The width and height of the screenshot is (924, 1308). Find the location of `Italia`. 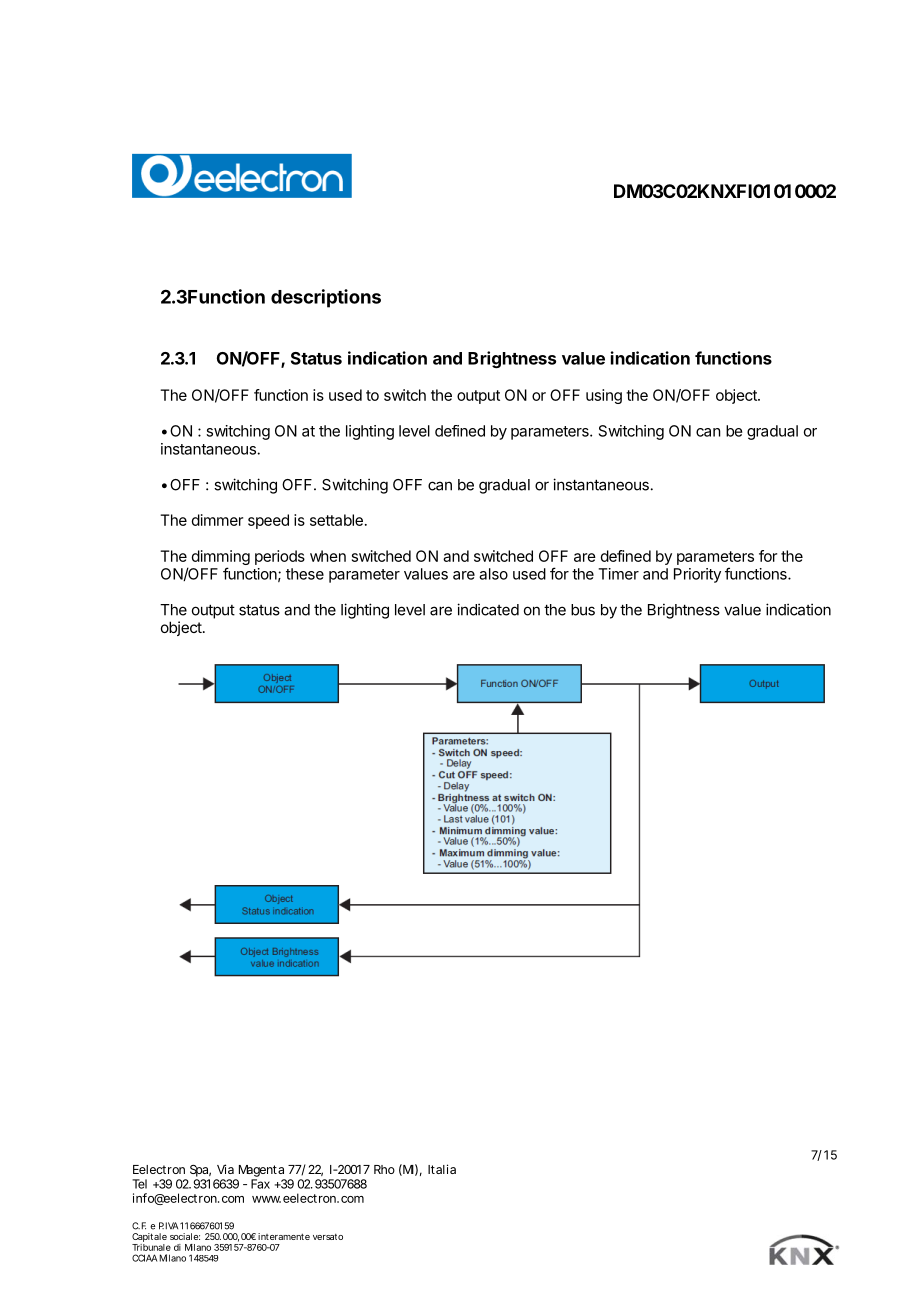

Italia is located at coordinates (442, 1169).
